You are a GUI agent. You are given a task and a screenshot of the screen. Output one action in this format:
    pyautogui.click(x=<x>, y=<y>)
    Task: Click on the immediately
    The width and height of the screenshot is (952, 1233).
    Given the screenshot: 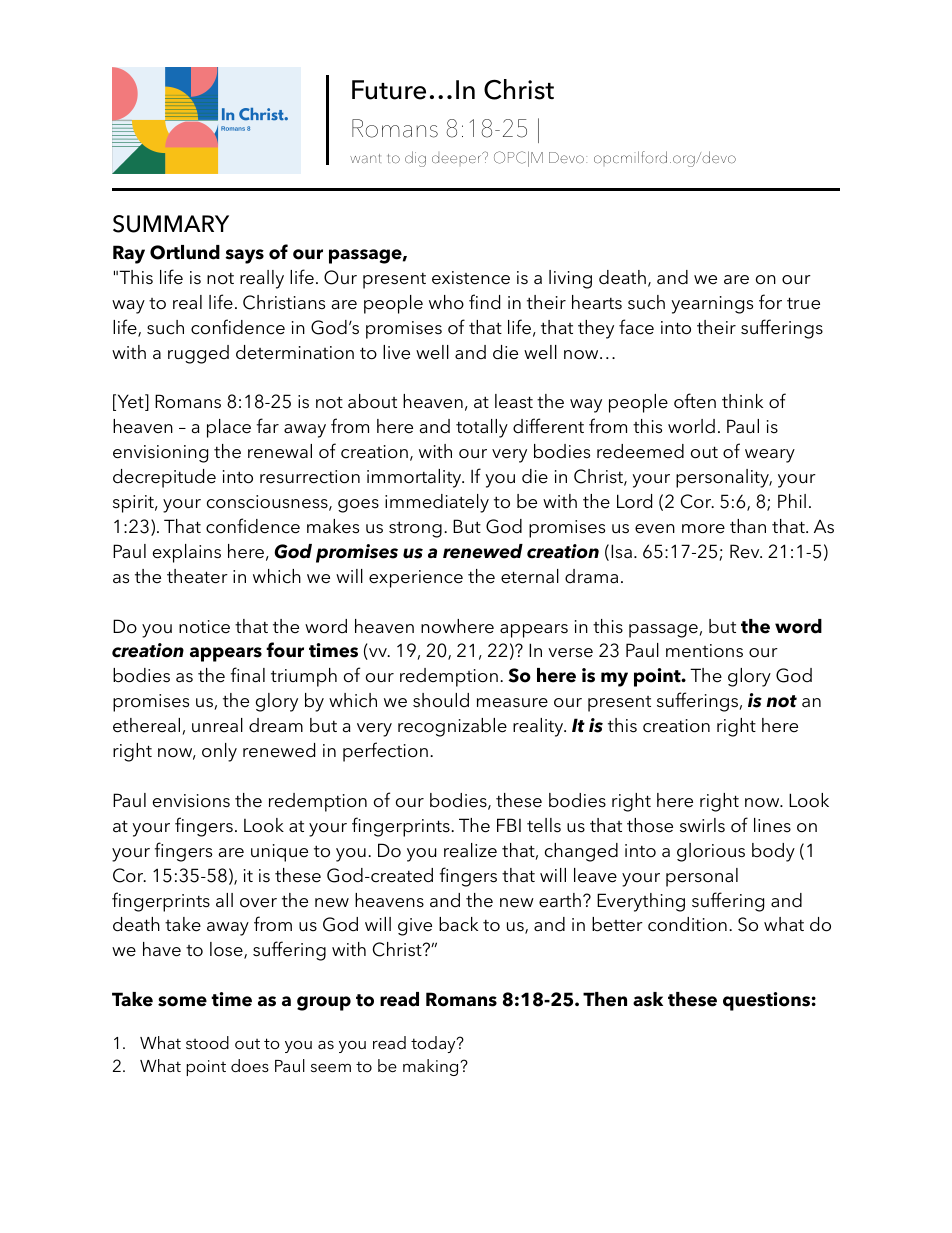 What is the action you would take?
    pyautogui.click(x=437, y=503)
